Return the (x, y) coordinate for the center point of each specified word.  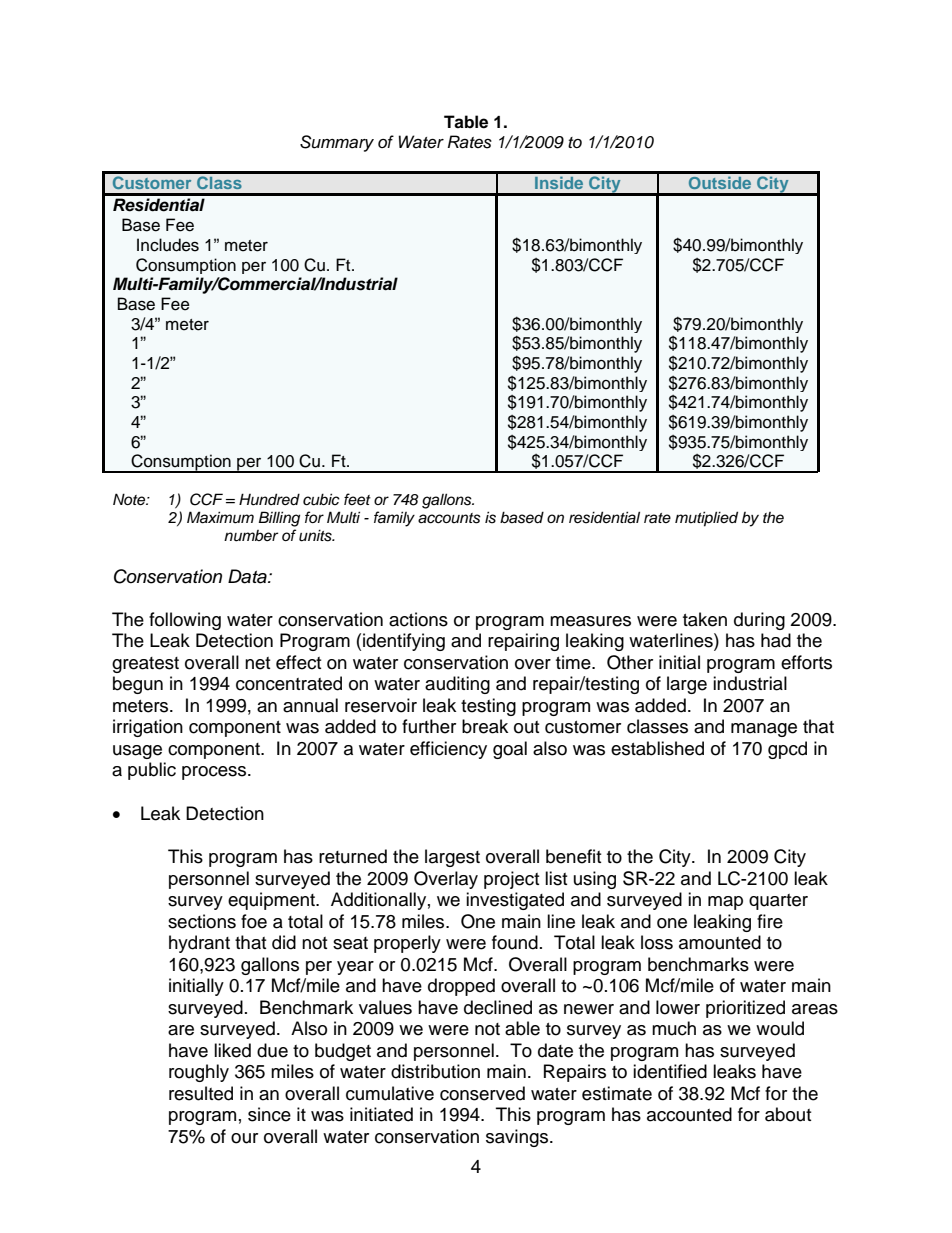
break (485, 726)
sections (202, 921)
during (759, 621)
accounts (449, 518)
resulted (201, 1093)
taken (705, 619)
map (725, 903)
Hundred (269, 499)
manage (764, 730)
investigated (515, 901)
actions (418, 619)
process (215, 773)
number (251, 536)
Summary (337, 143)
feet (357, 499)
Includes (168, 245)
